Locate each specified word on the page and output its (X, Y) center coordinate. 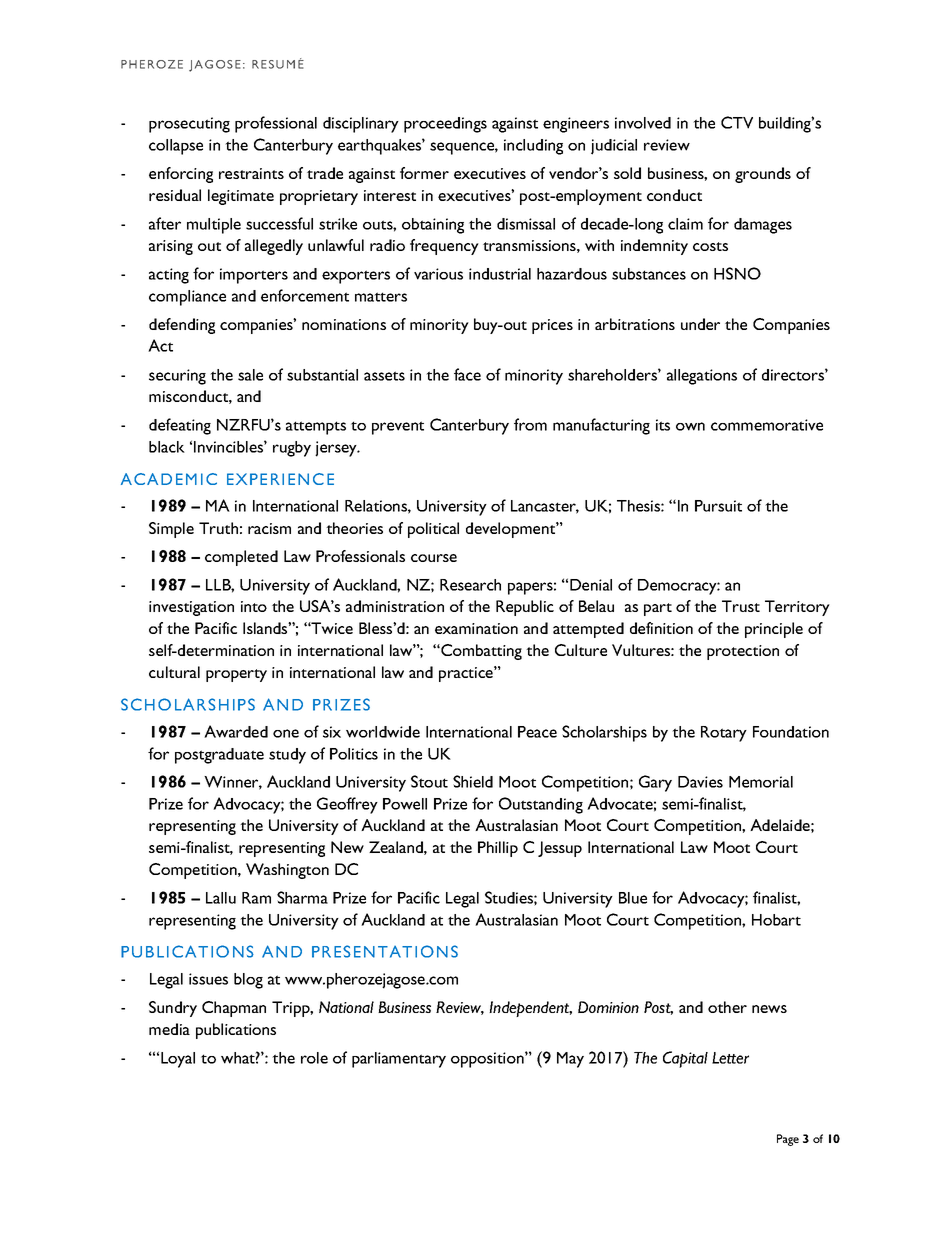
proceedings (445, 125)
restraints (251, 173)
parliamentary (399, 1060)
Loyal (178, 1060)
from (530, 424)
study (287, 756)
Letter (730, 1058)
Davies (700, 782)
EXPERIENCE (280, 479)
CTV (737, 122)
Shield (473, 781)
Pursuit (718, 506)
